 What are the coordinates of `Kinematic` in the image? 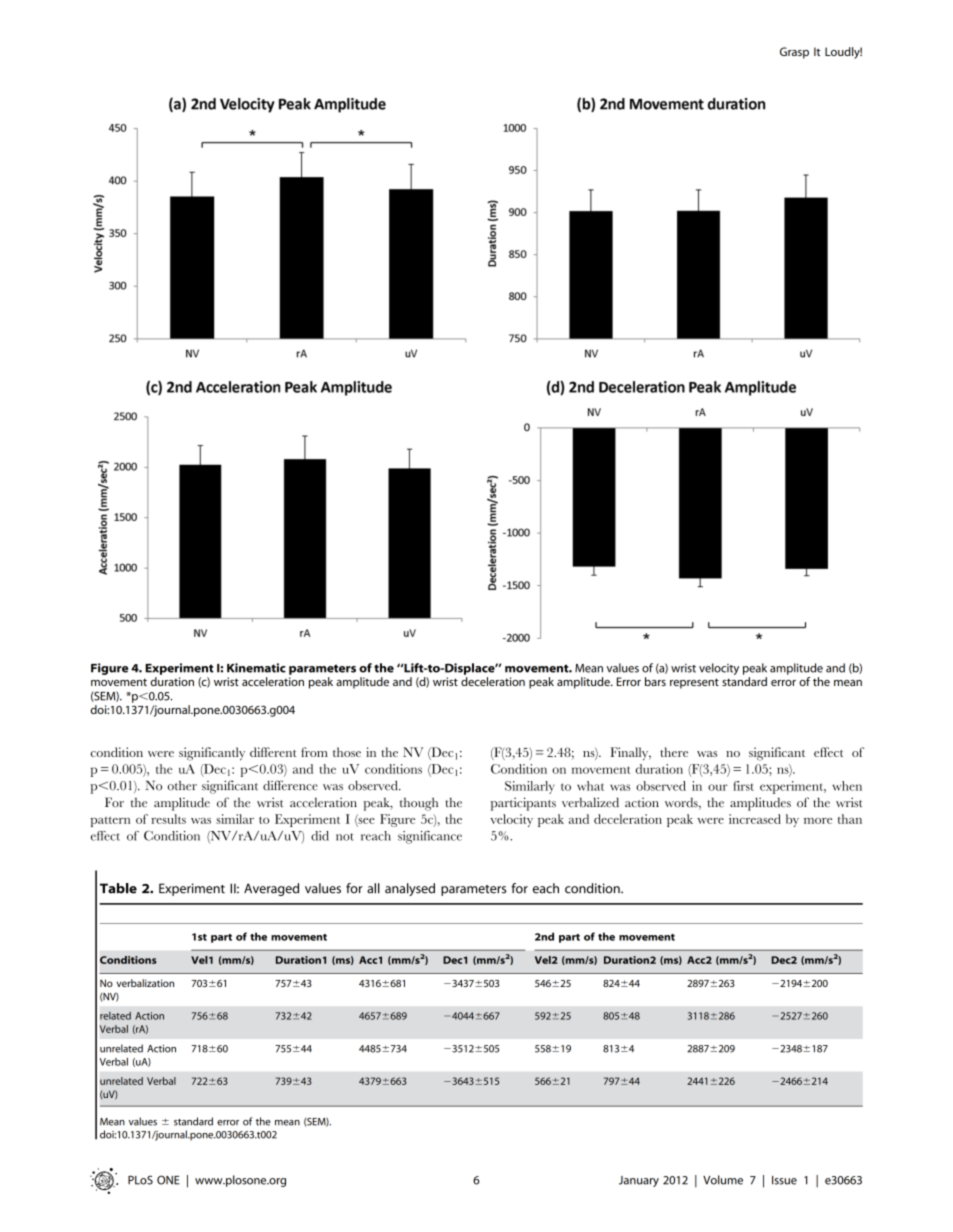 It's located at (256, 668).
